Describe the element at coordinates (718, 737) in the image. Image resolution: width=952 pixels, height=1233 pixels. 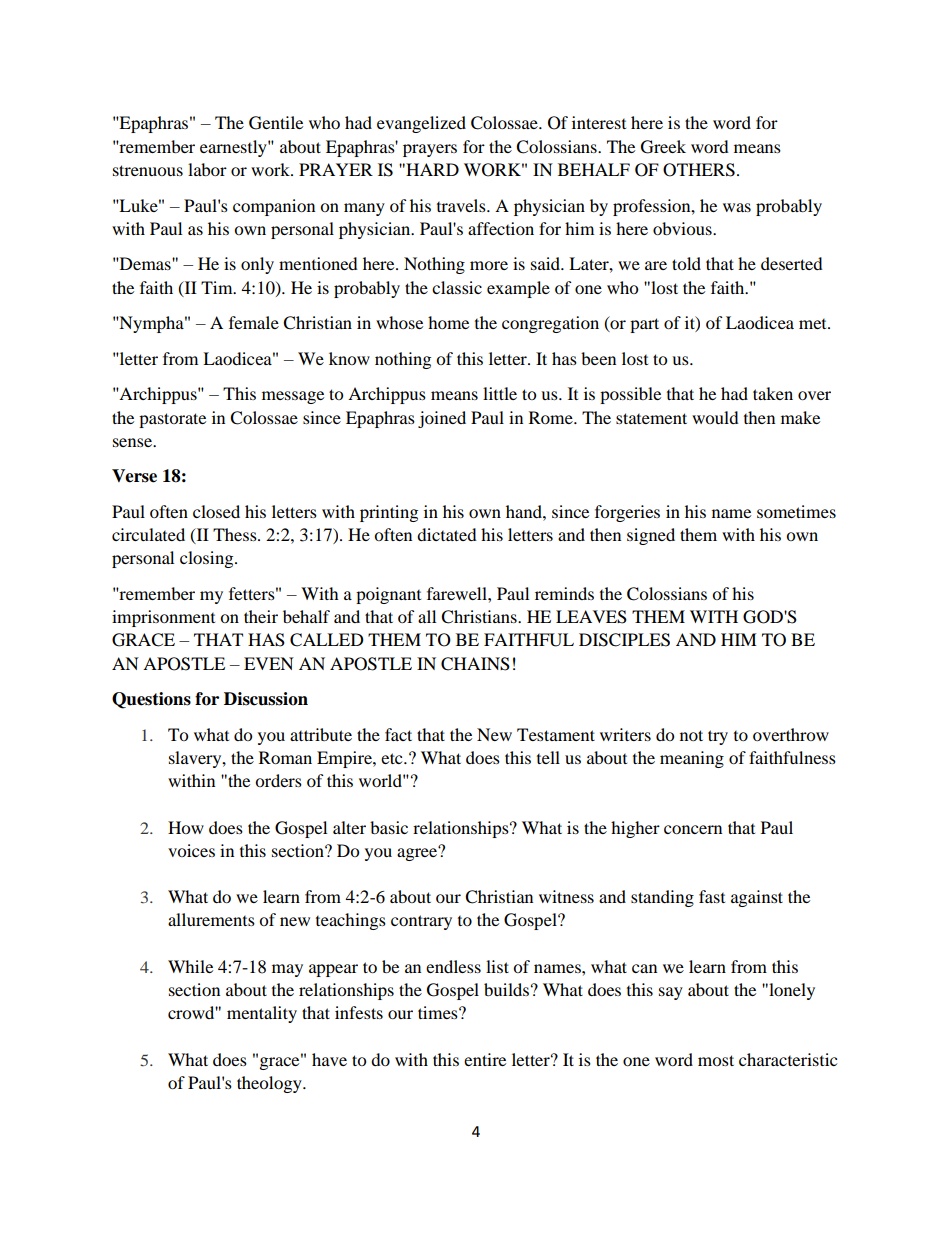
I see `try` at that location.
